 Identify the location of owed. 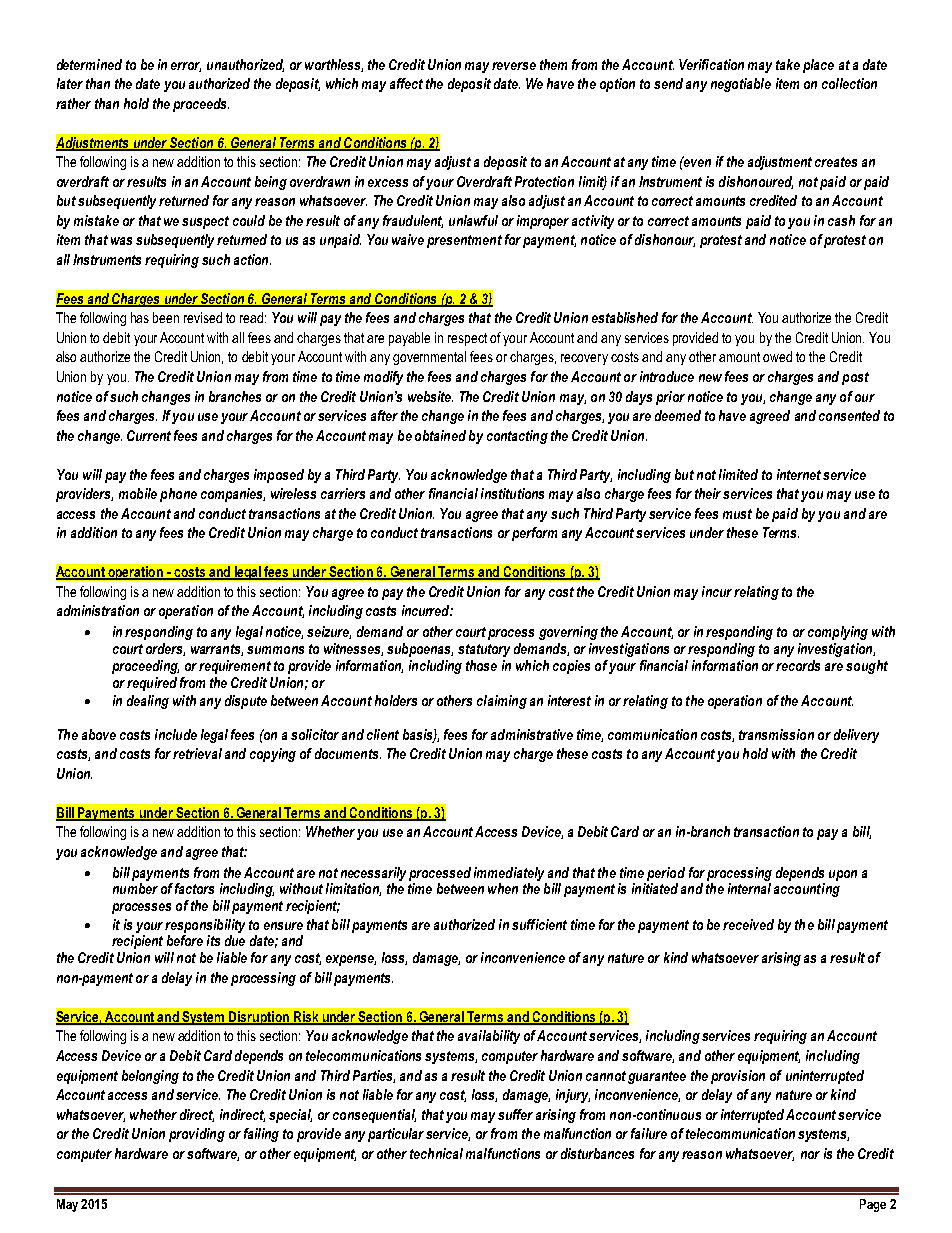
(777, 356).
